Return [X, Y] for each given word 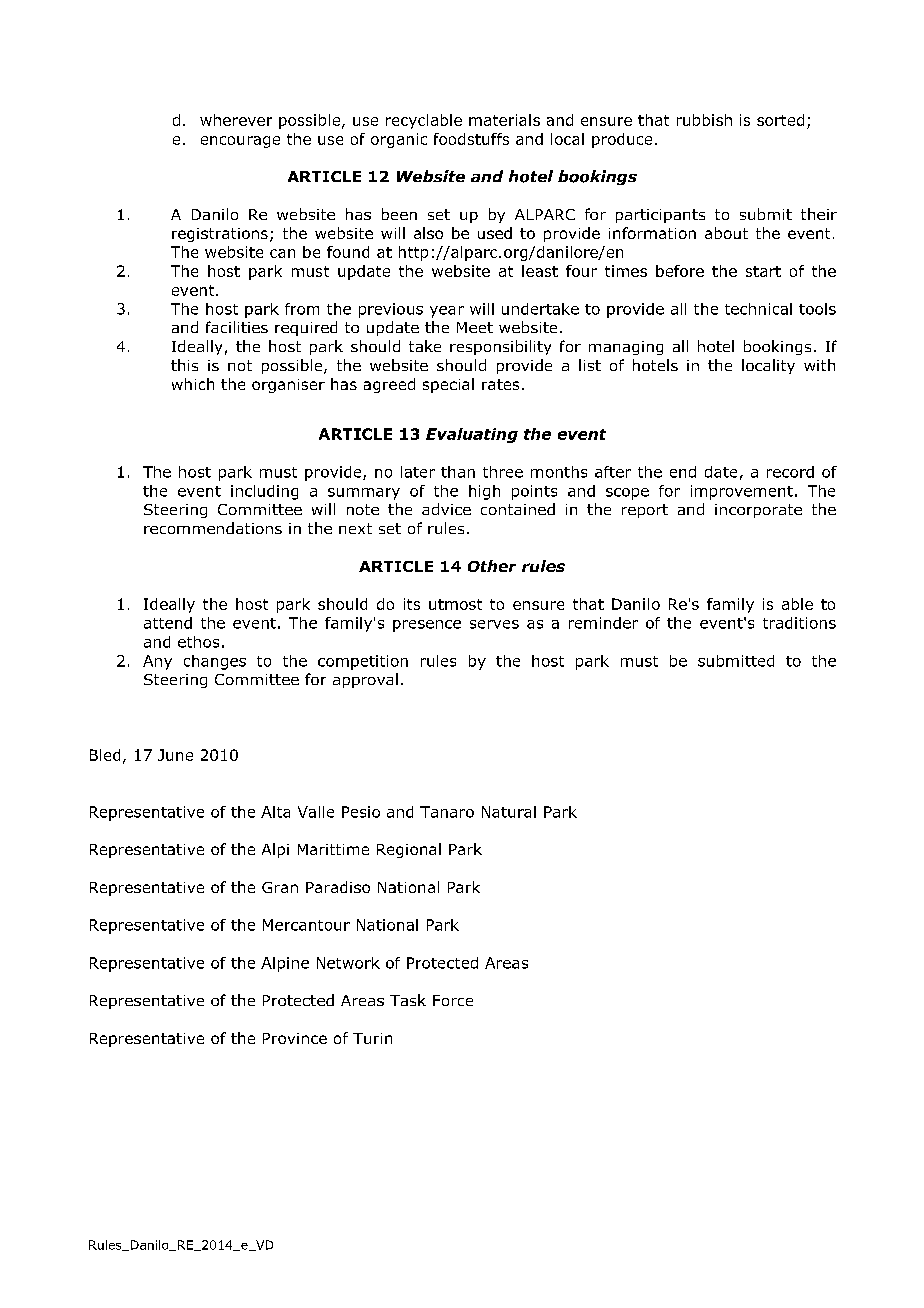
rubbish [704, 120]
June [175, 755]
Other [492, 566]
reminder [603, 623]
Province [295, 1038]
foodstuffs [471, 139]
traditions [799, 623]
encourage [240, 142]
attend [168, 623]
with [819, 365]
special [448, 385]
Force [453, 1000]
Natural [509, 812]
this [184, 365]
